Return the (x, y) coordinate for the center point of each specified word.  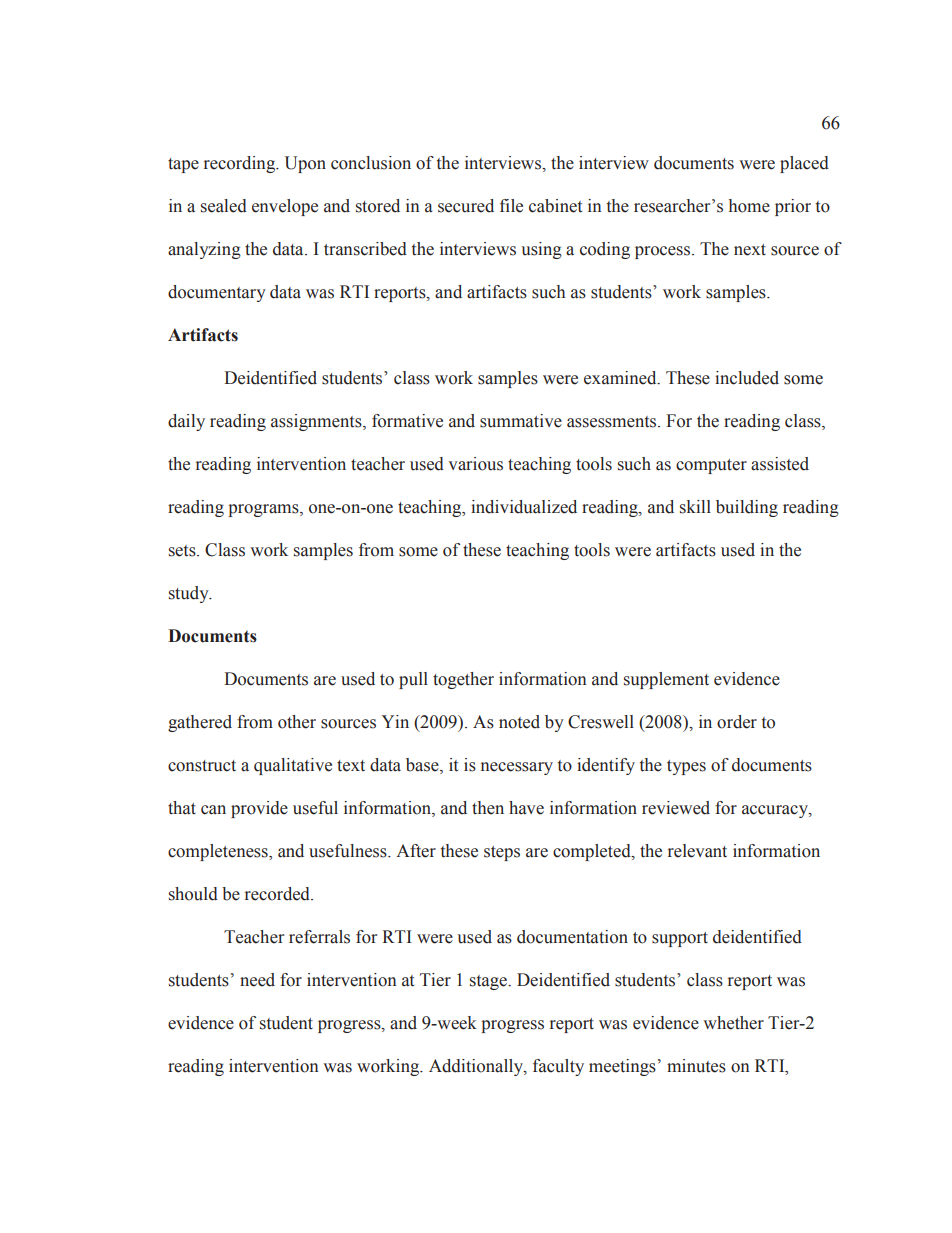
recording (241, 164)
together (463, 680)
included (747, 378)
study (190, 594)
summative (521, 421)
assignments (317, 422)
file (511, 206)
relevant (697, 851)
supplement (666, 680)
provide (259, 809)
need (257, 980)
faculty (558, 1067)
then (488, 808)
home (749, 206)
